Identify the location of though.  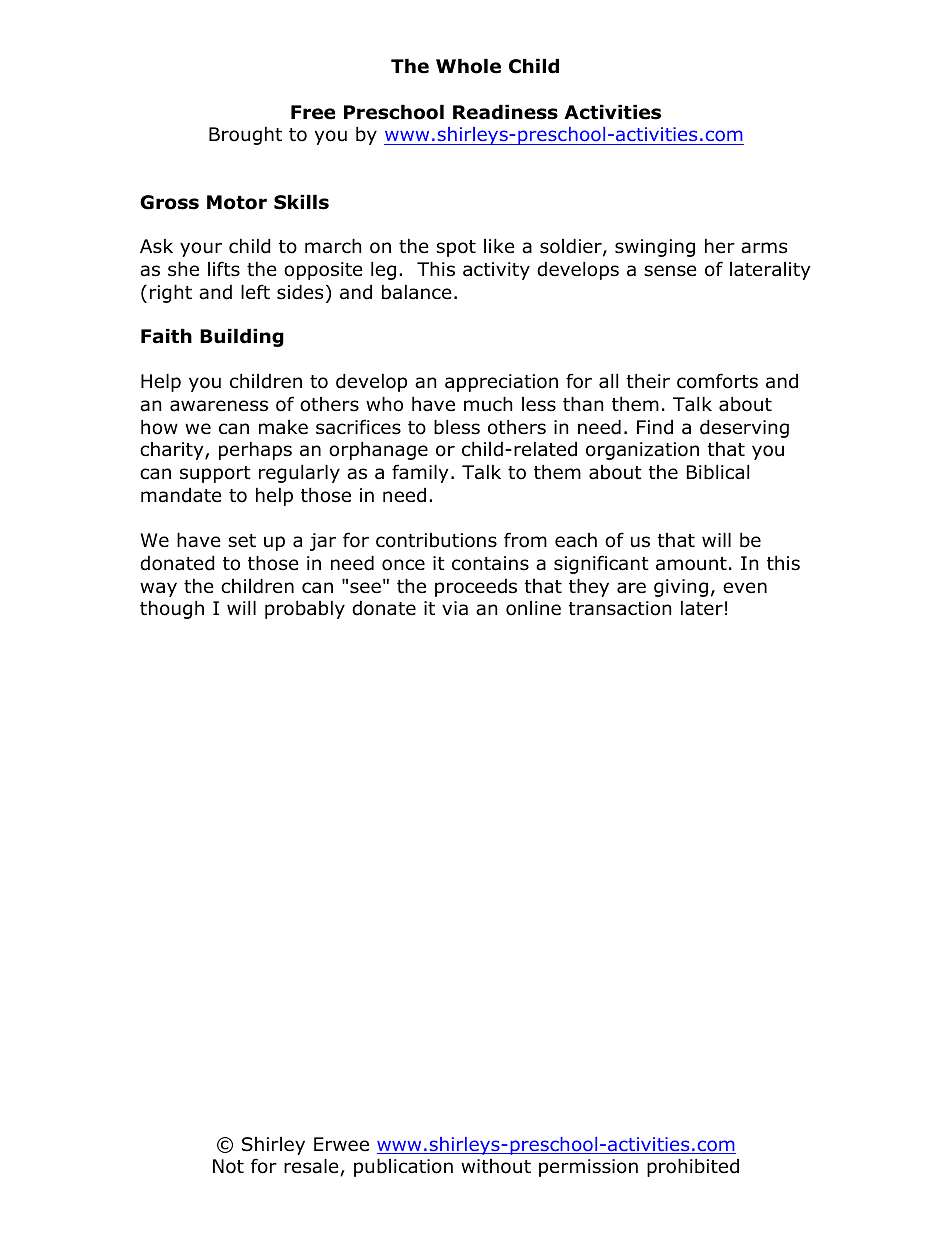
(172, 609).
